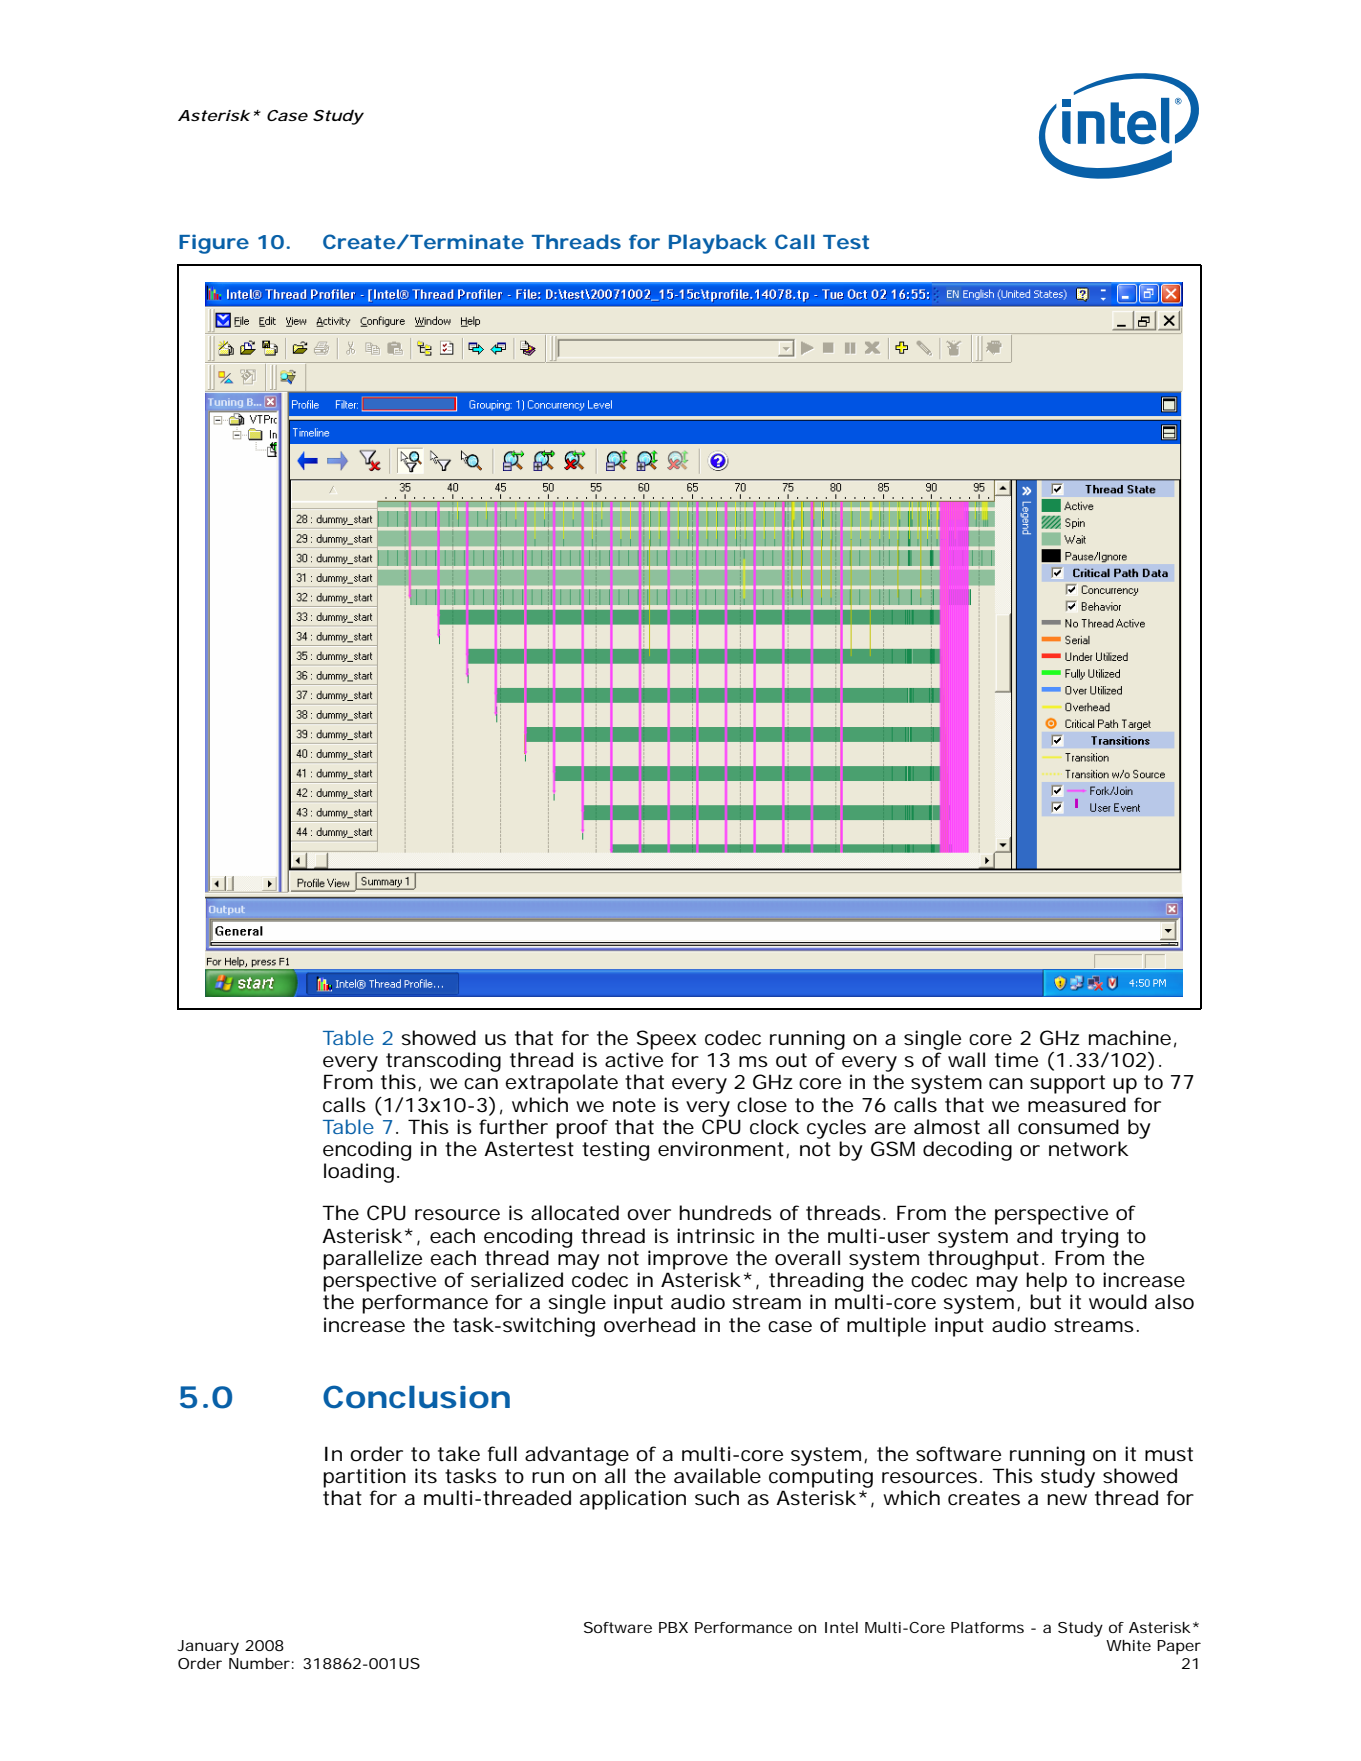 The image size is (1361, 1761). What do you see at coordinates (634, 1060) in the screenshot?
I see `active` at bounding box center [634, 1060].
